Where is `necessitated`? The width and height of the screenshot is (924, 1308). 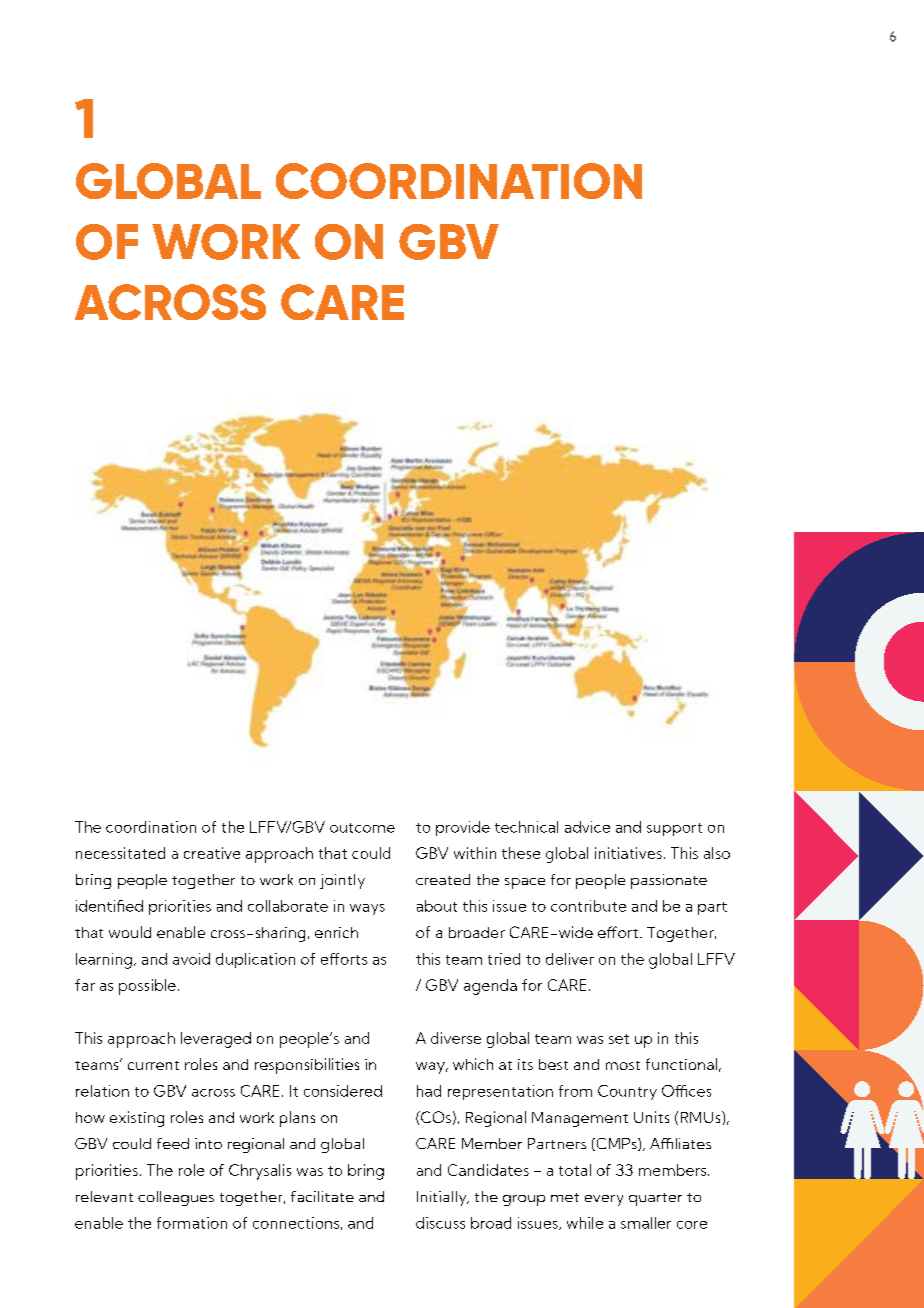
necessitated is located at coordinates (120, 853).
